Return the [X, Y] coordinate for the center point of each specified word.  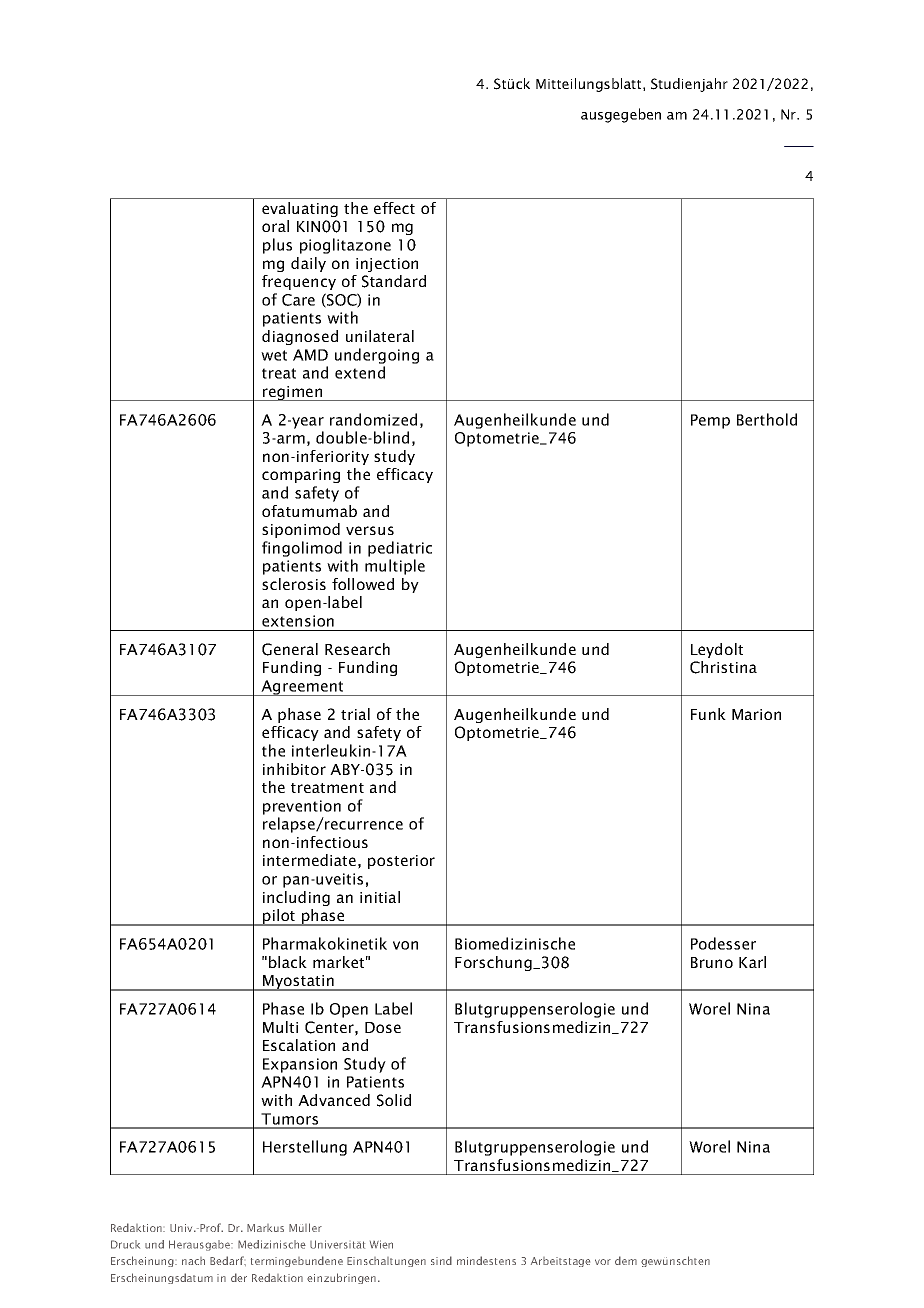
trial [355, 714]
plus [277, 246]
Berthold [767, 419]
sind [441, 1260]
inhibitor [294, 769]
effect [394, 208]
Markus [265, 1228]
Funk [708, 714]
